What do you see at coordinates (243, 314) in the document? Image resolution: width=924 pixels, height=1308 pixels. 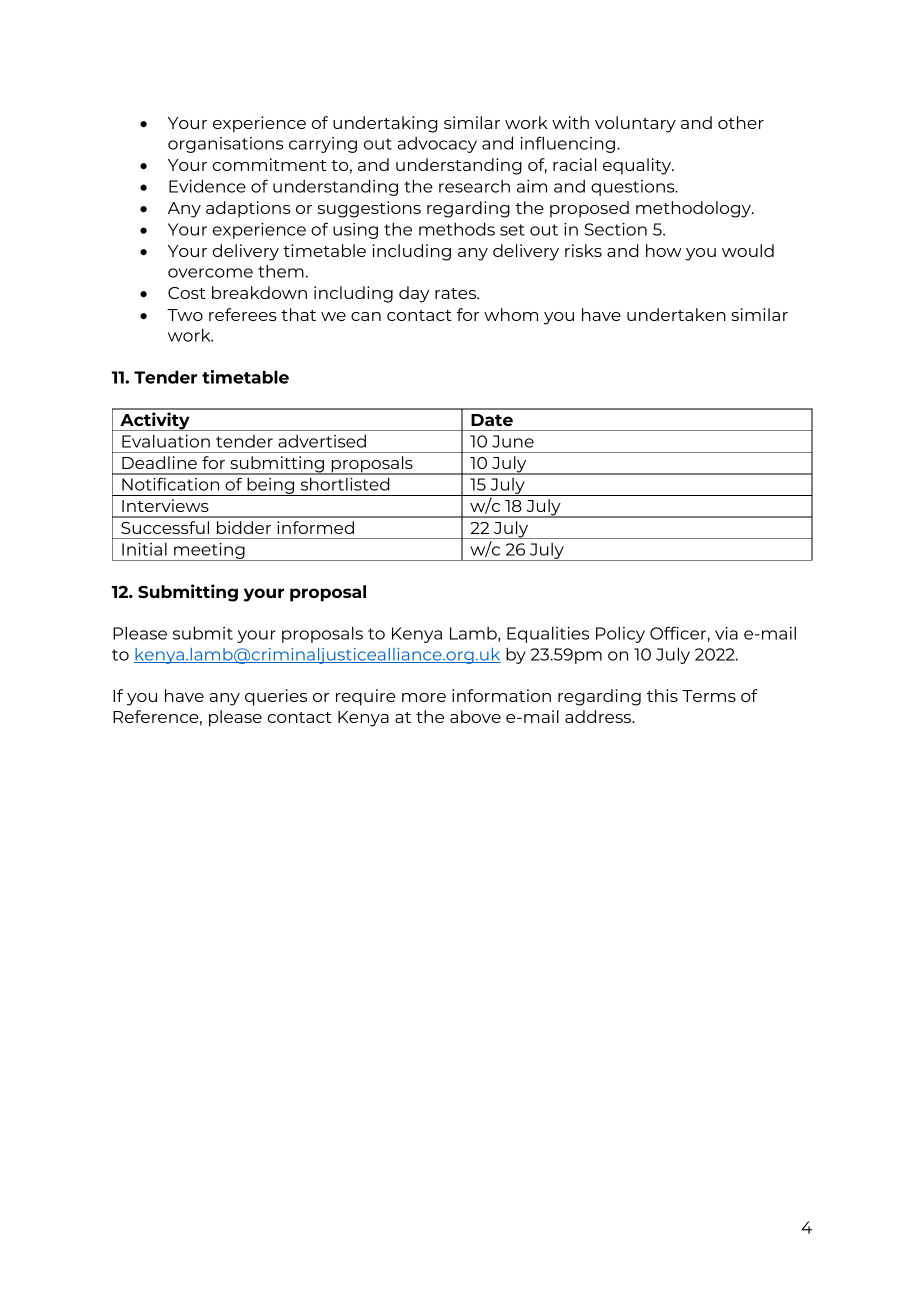 I see `referees` at bounding box center [243, 314].
